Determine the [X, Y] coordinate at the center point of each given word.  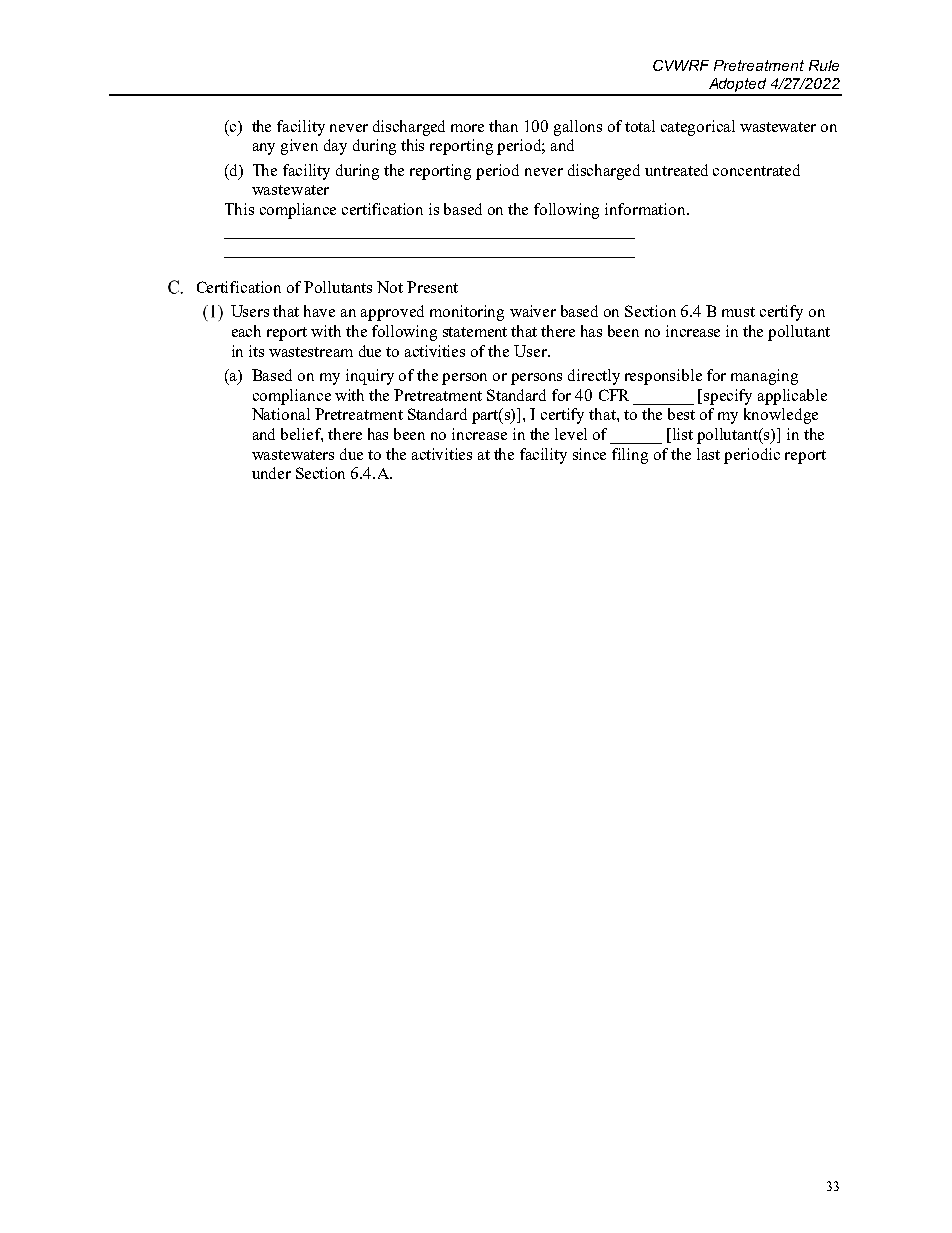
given [299, 147]
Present [432, 287]
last [708, 454]
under [271, 473]
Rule [824, 65]
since [589, 454]
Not [390, 287]
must [738, 312]
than [503, 126]
